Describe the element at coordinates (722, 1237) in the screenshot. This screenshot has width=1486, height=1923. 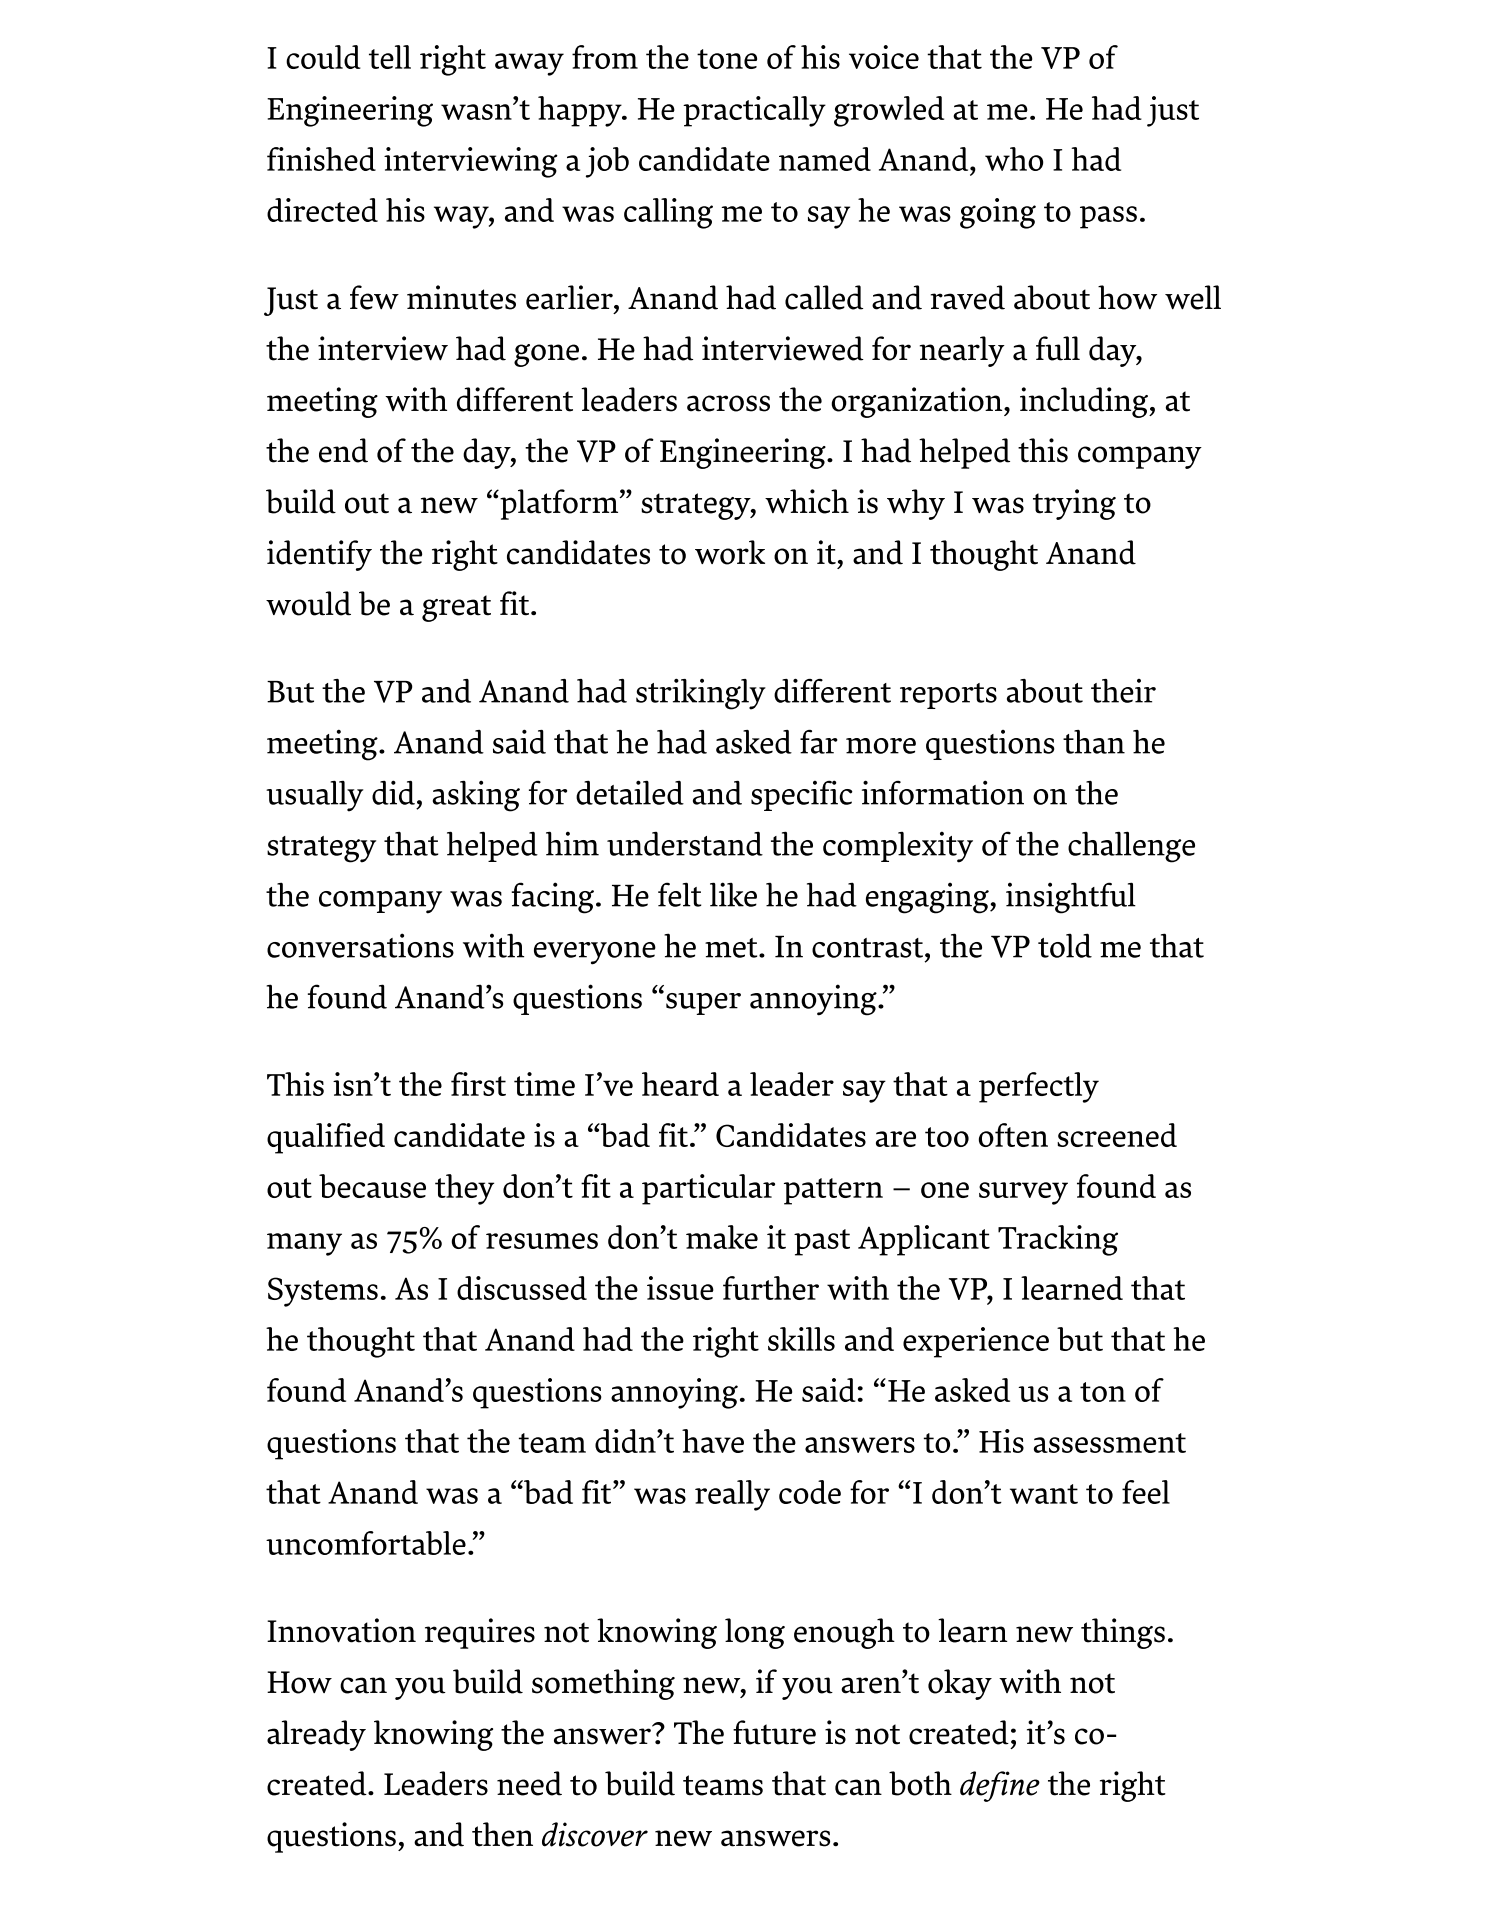
I see `make` at that location.
